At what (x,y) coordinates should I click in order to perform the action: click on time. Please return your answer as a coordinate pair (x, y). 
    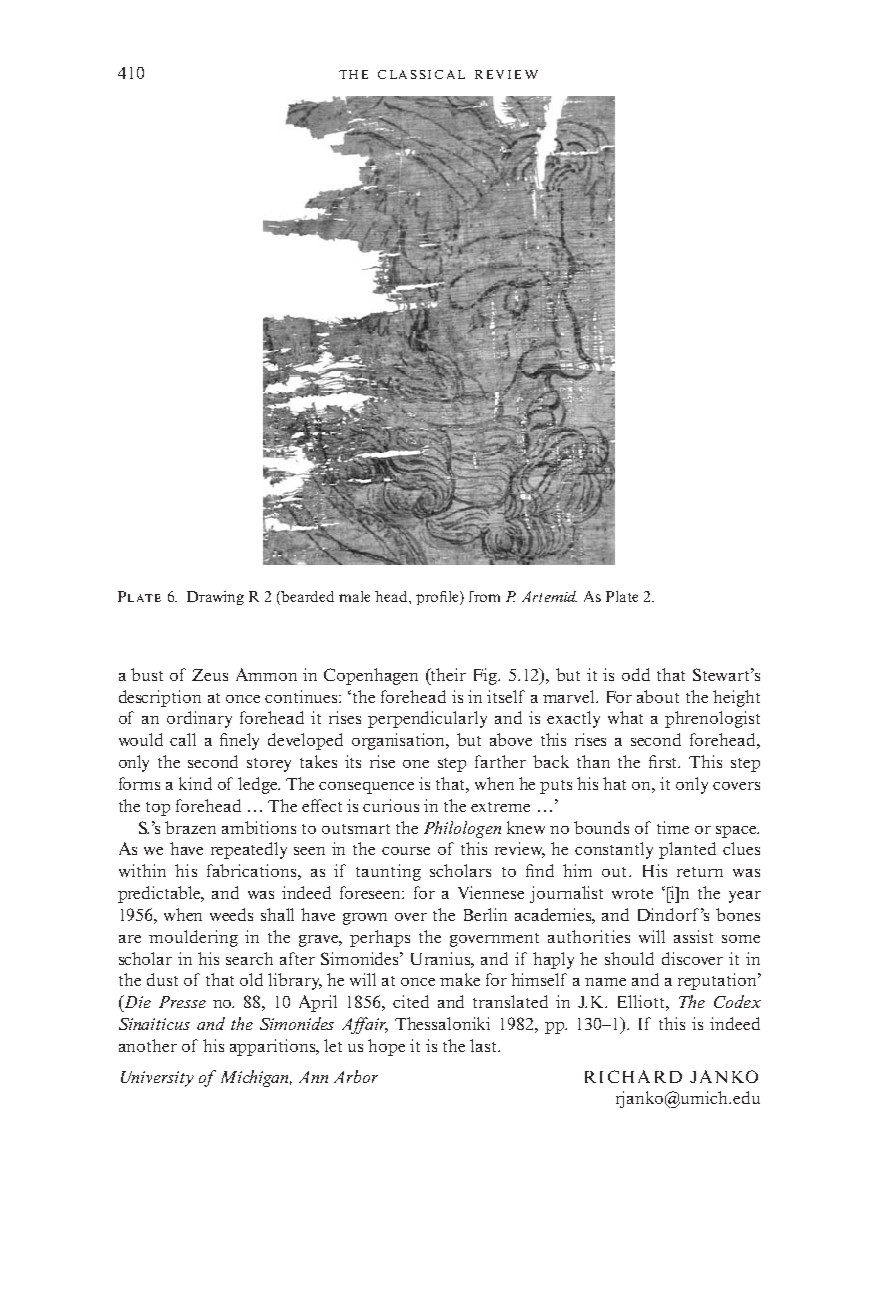
    Looking at the image, I should click on (673, 827).
